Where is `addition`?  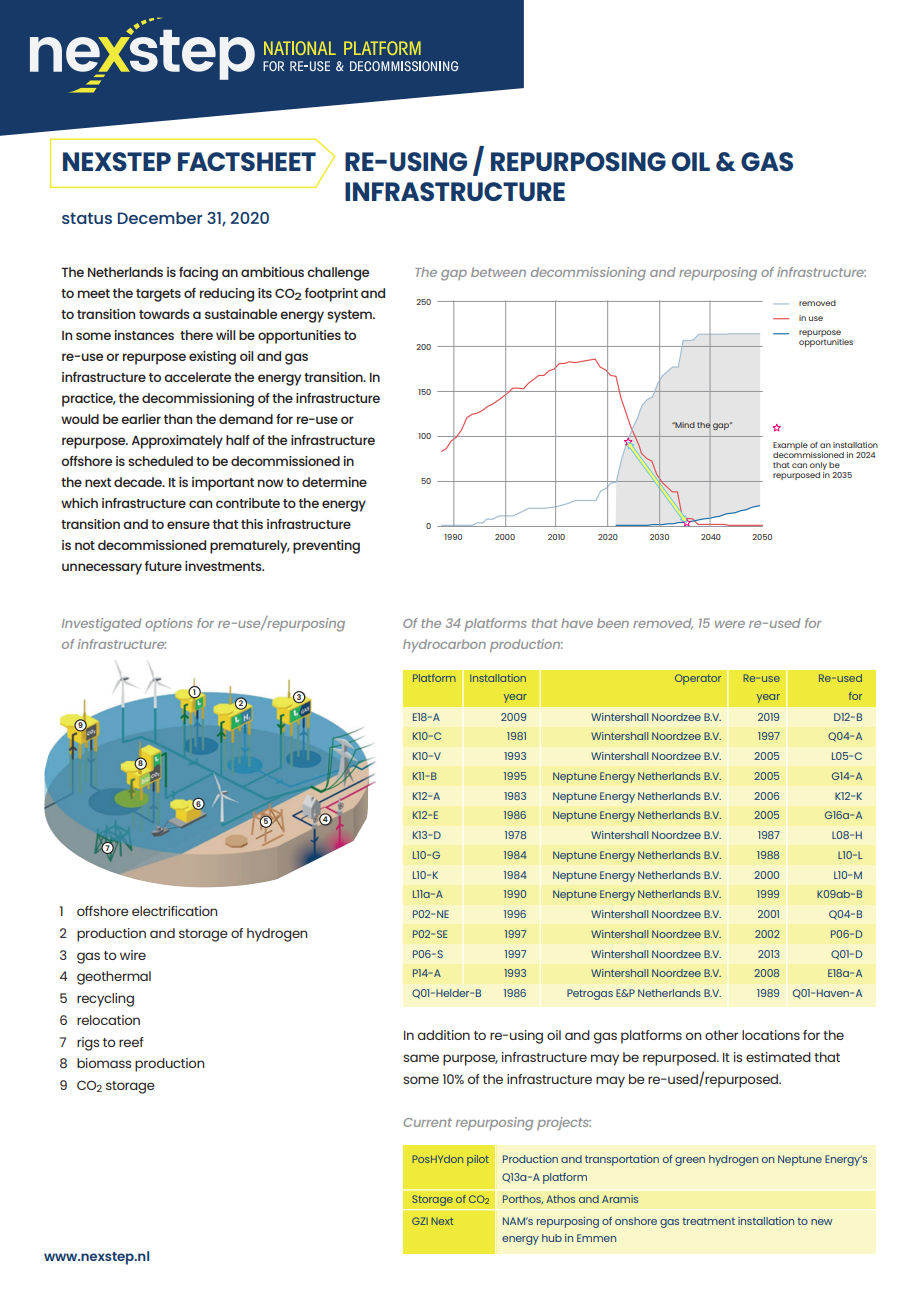
addition is located at coordinates (444, 1035).
